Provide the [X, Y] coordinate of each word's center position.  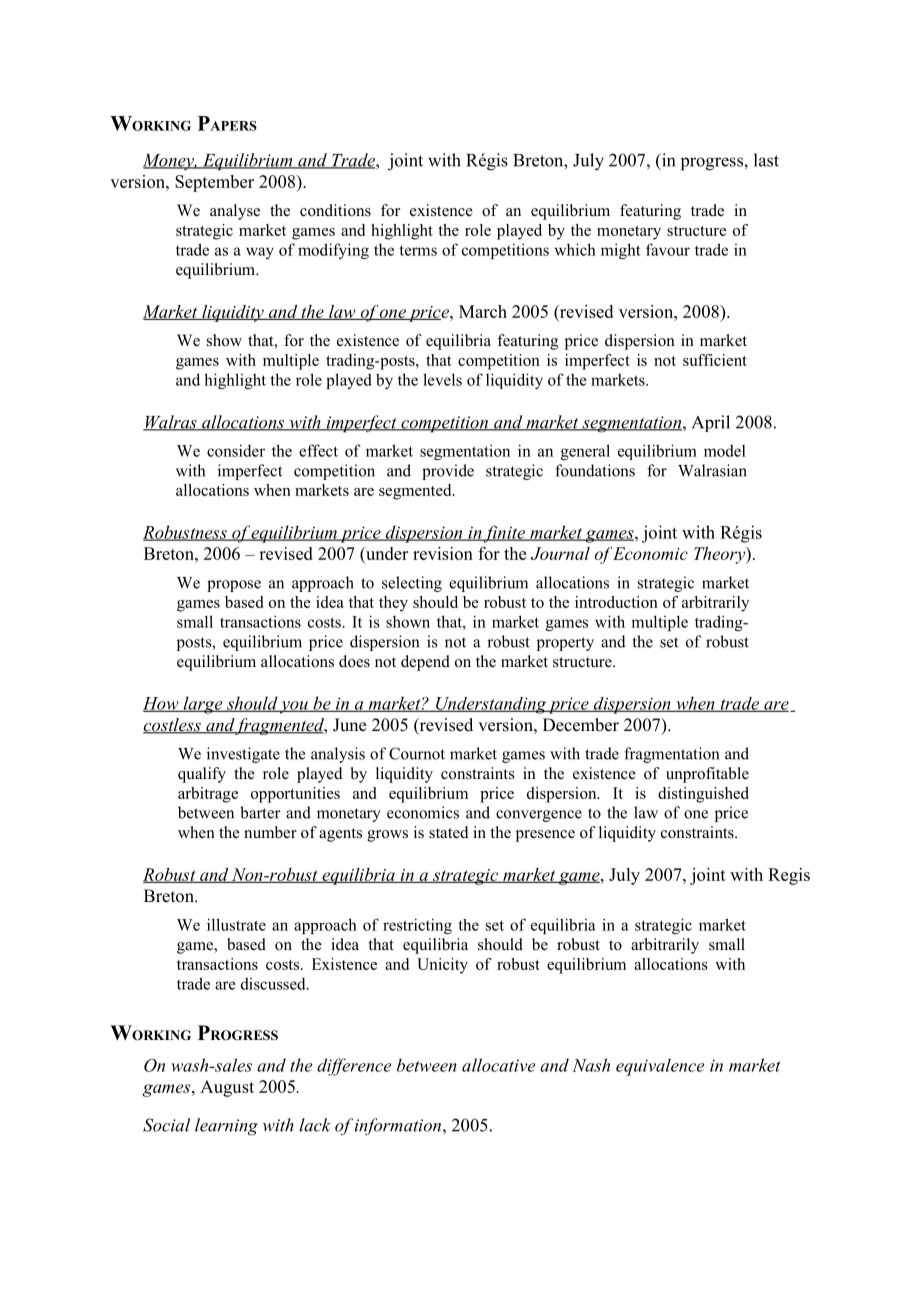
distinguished [703, 795]
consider [236, 450]
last [766, 160]
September [214, 183]
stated [449, 832]
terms [418, 250]
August [227, 1088]
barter [260, 812]
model [725, 450]
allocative [499, 1065]
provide [448, 472]
